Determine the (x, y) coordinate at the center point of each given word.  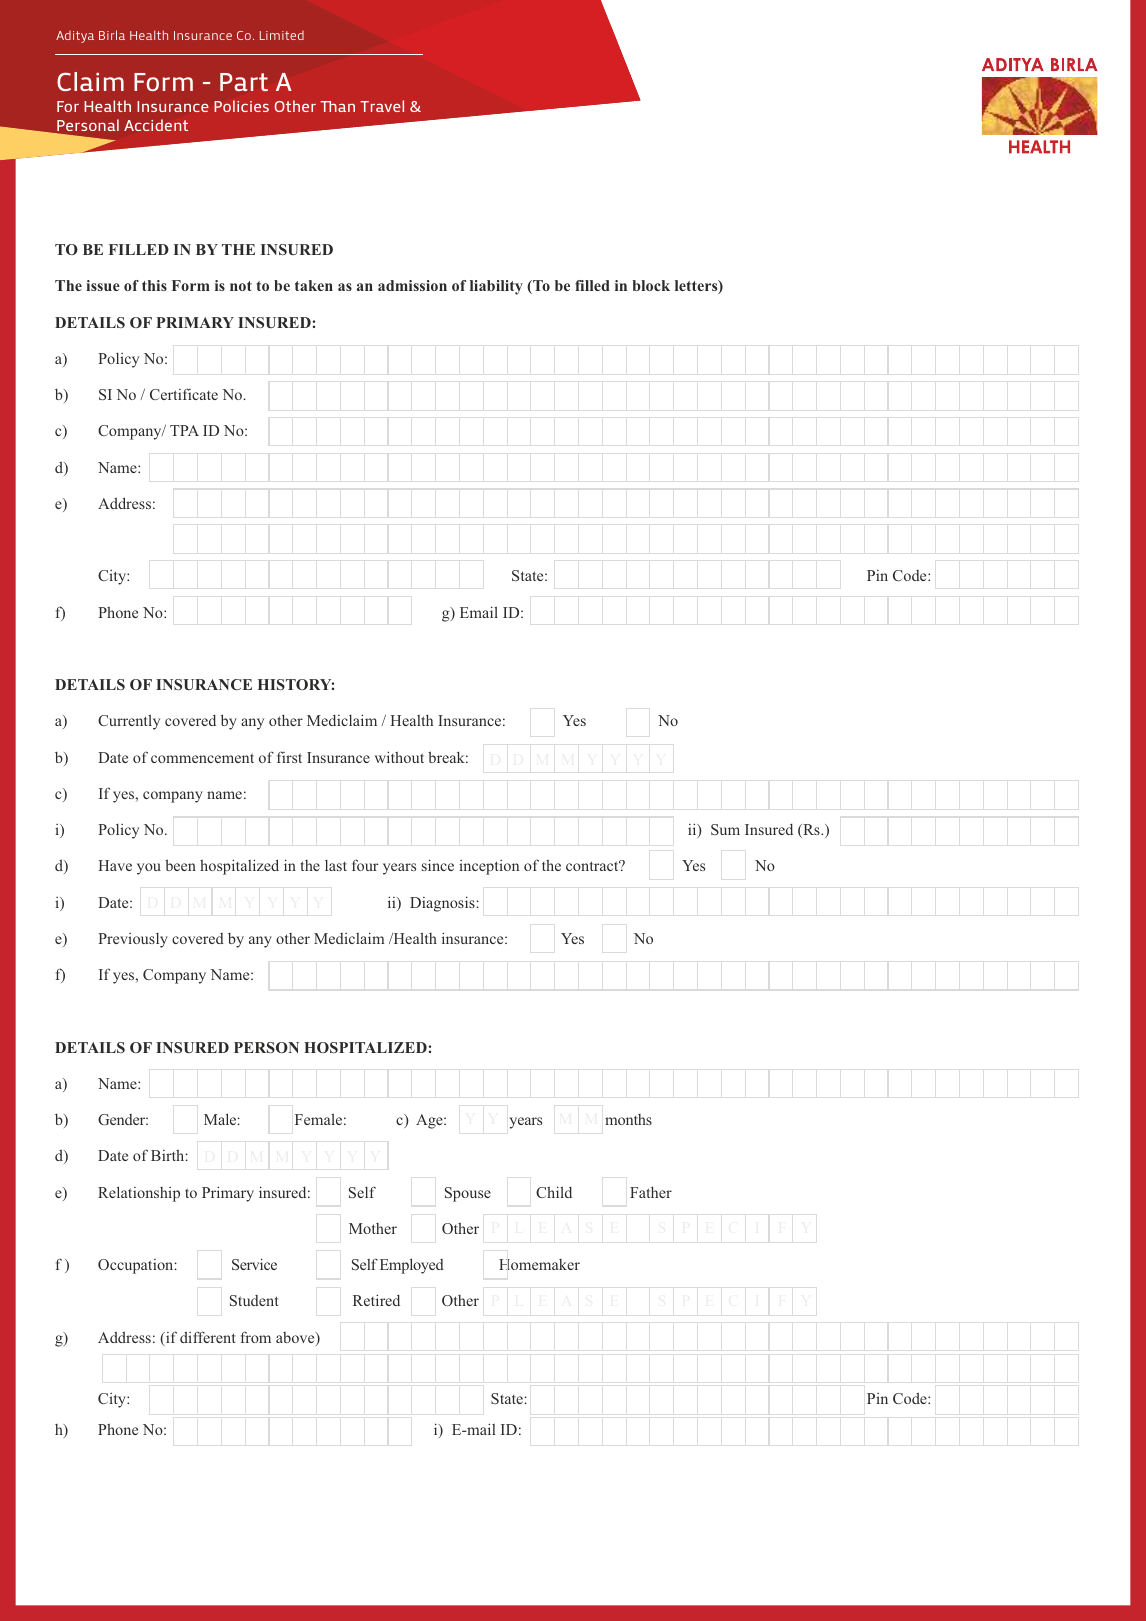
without (399, 757)
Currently (129, 722)
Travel (382, 106)
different (207, 1337)
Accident (156, 125)
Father (651, 1192)
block (651, 285)
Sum (725, 829)
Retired (376, 1300)
